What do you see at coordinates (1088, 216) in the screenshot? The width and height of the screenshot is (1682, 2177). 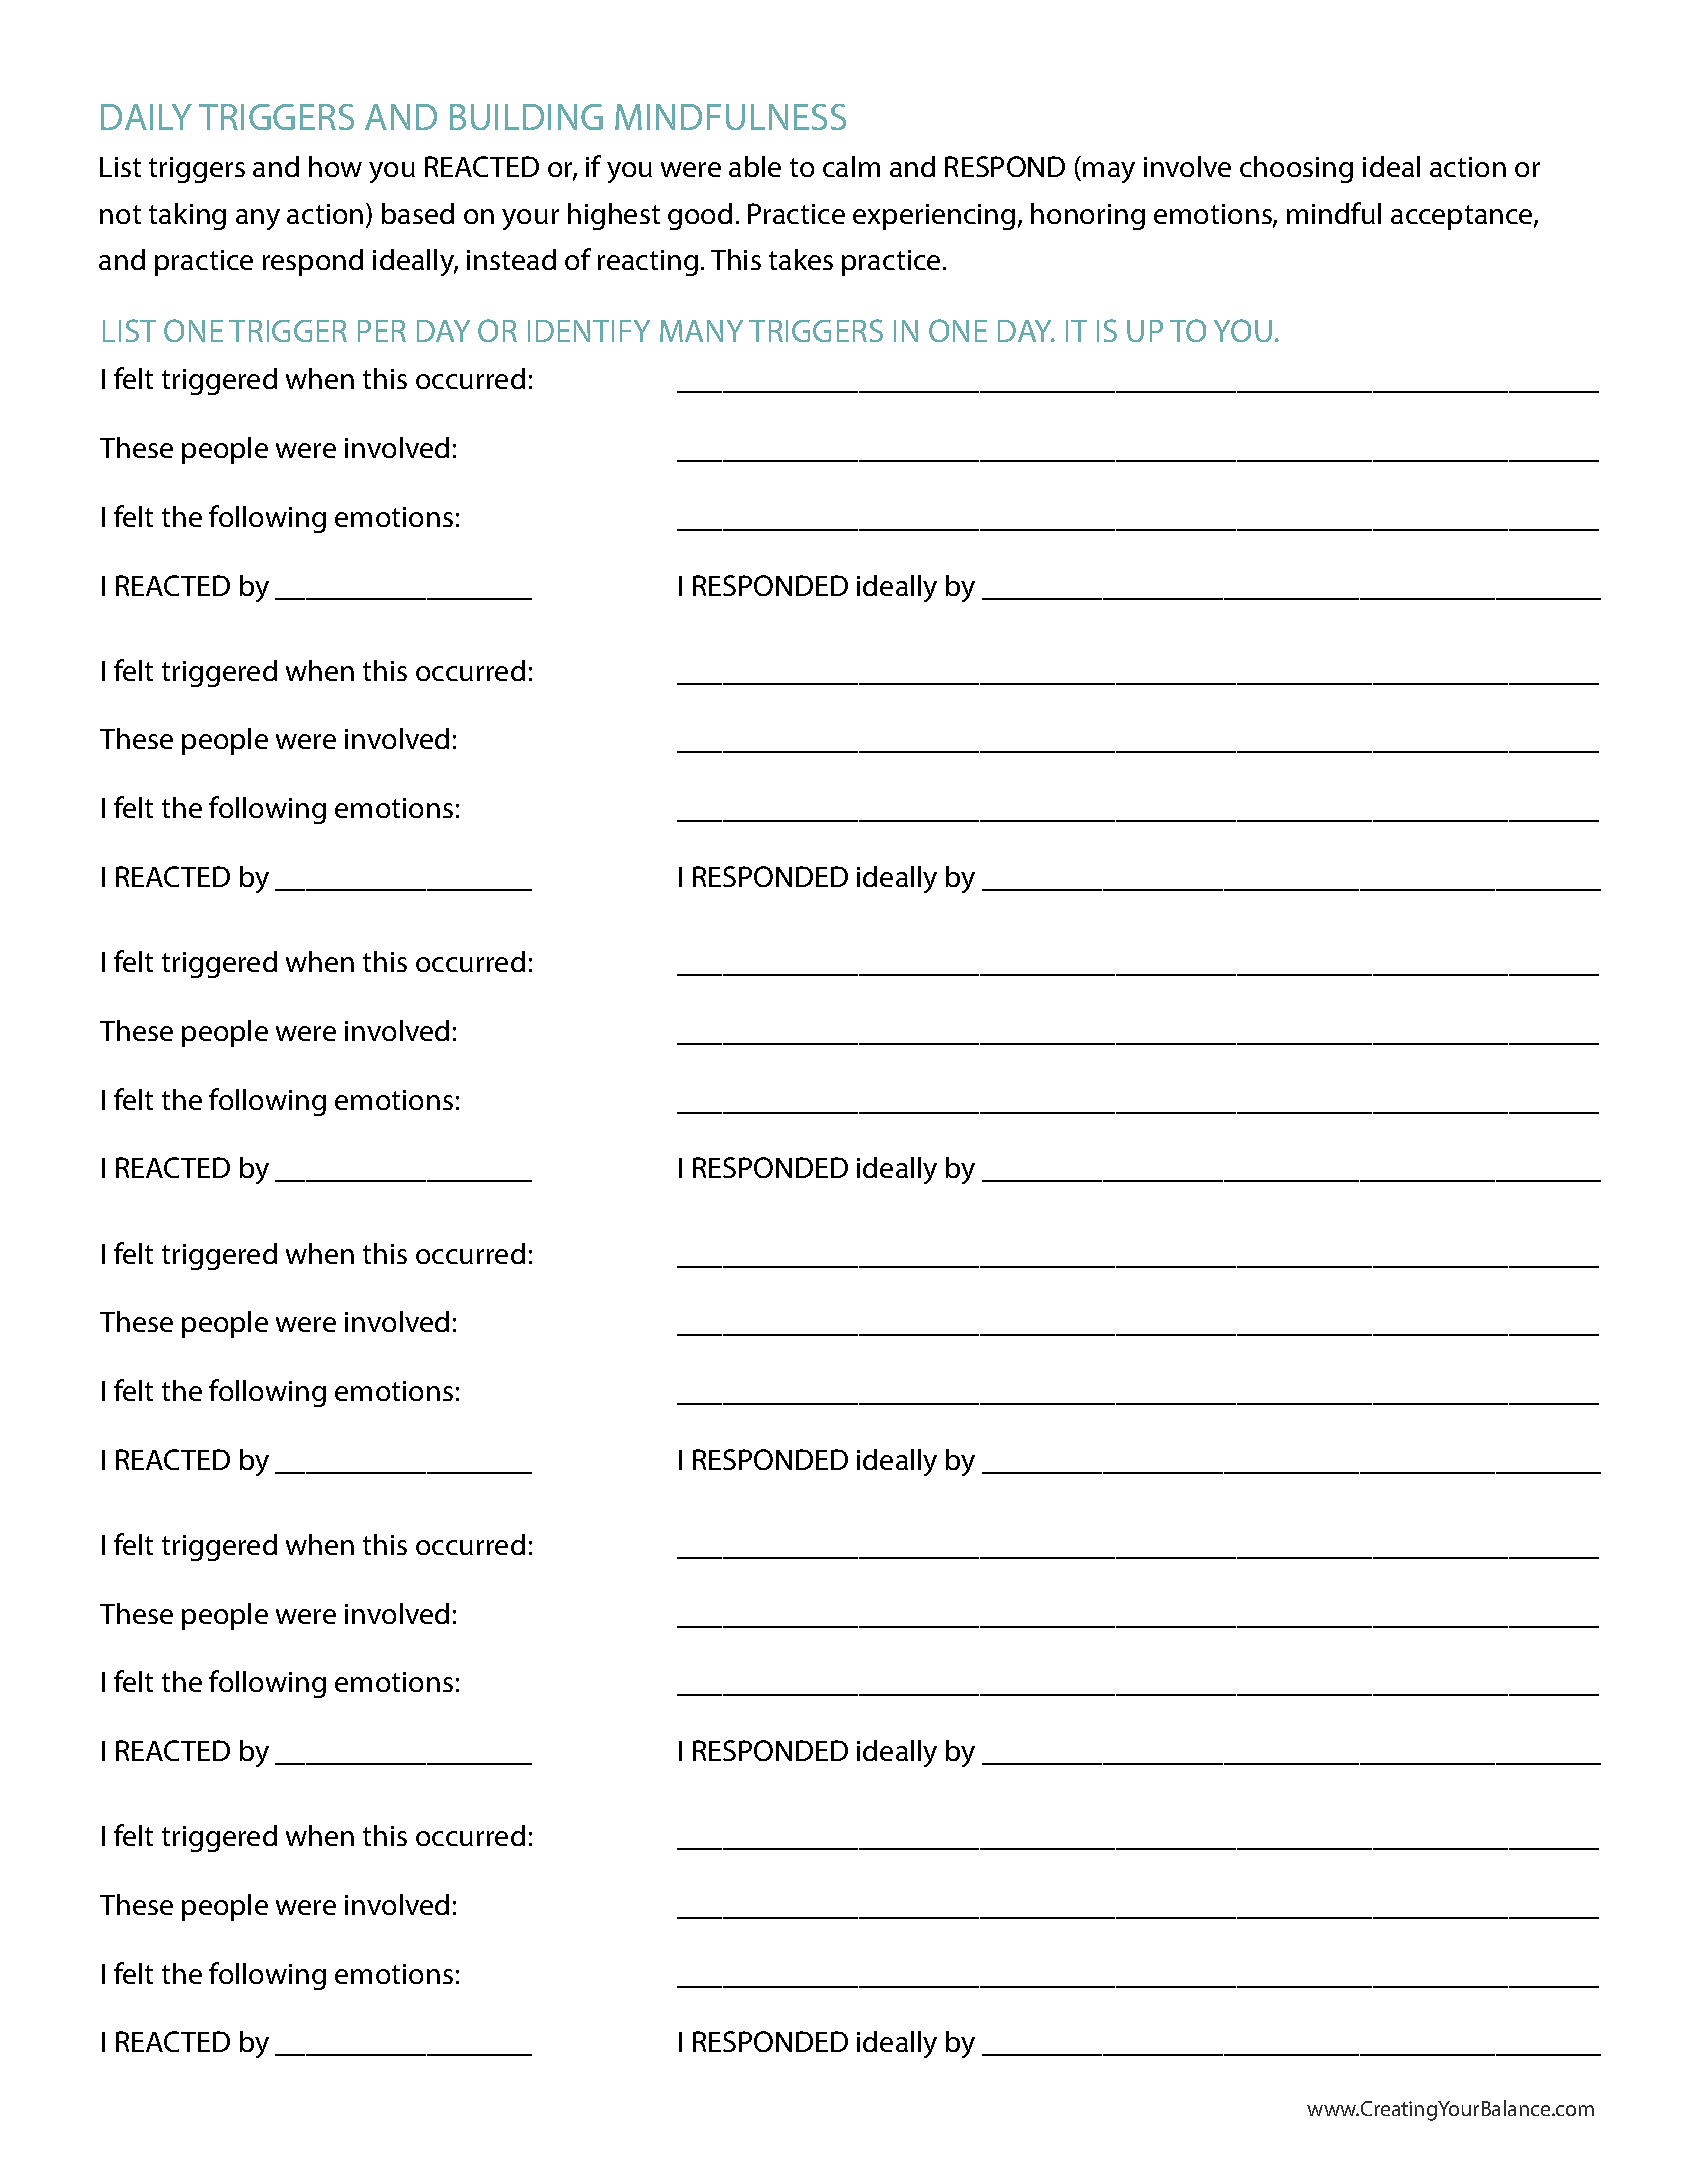 I see `honoring` at bounding box center [1088, 216].
